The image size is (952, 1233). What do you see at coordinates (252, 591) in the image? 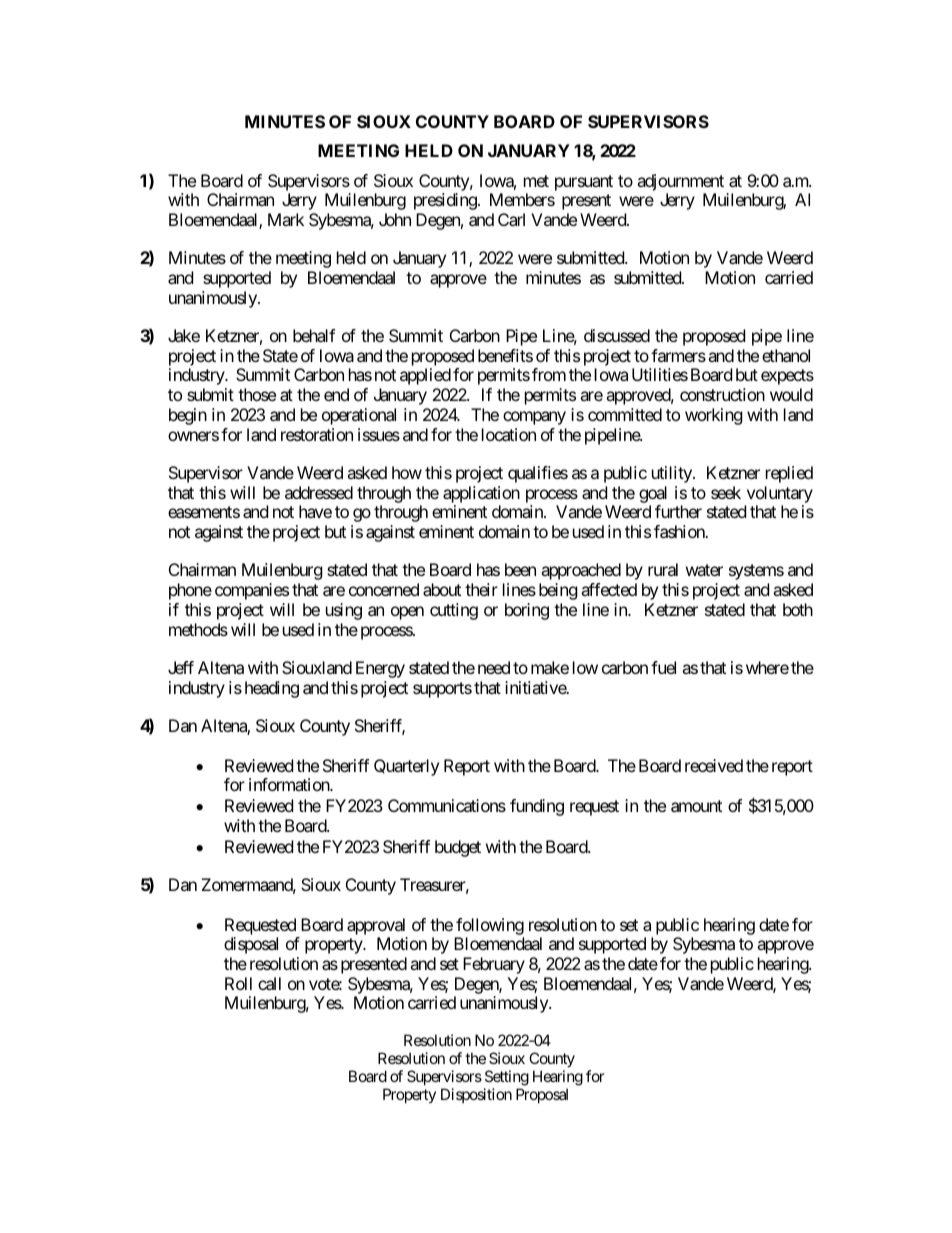
I see `companies` at bounding box center [252, 591].
